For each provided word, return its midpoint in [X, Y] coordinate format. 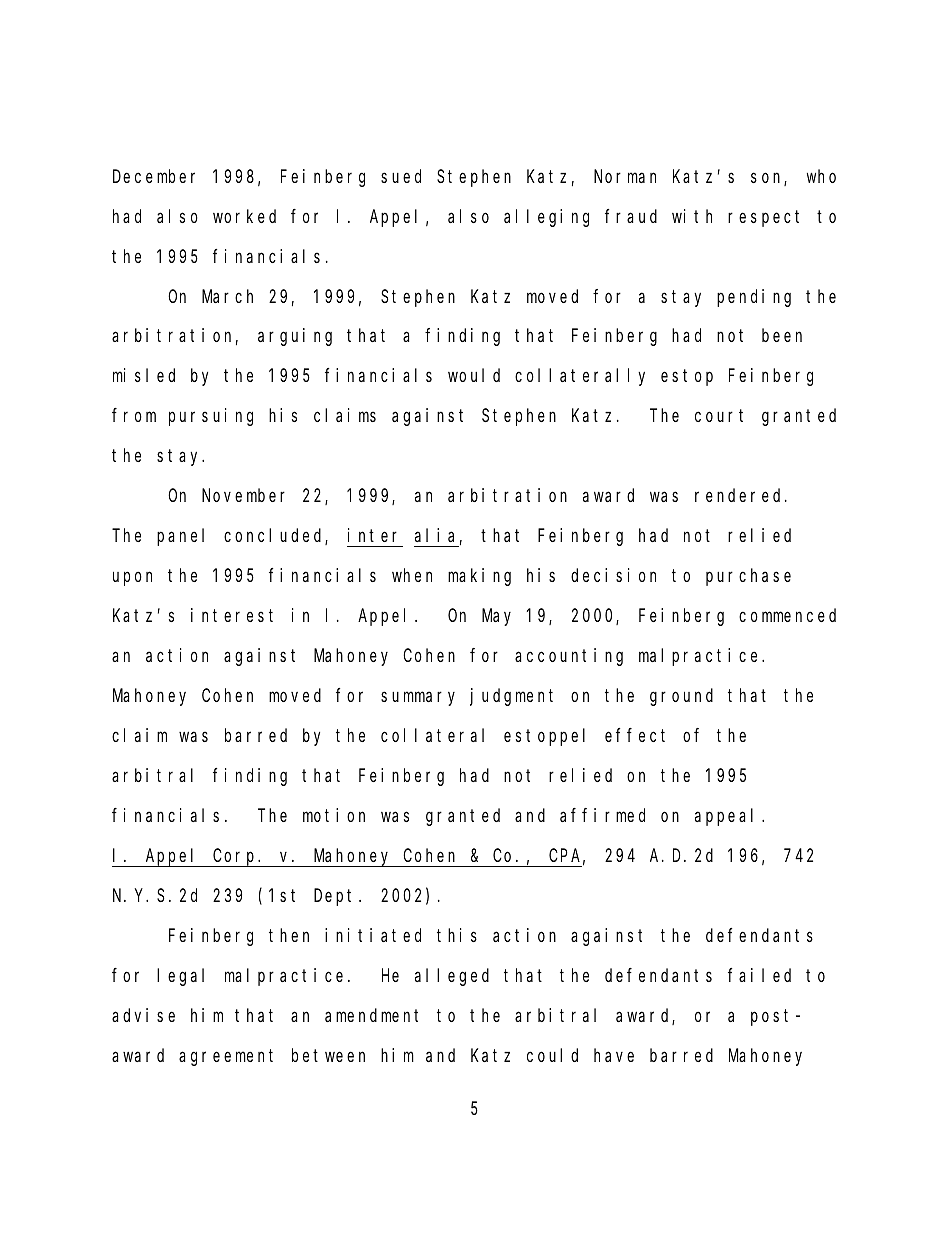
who [821, 176]
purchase [748, 577]
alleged [452, 977]
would [474, 375]
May [496, 618]
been [782, 335]
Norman [625, 176]
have [614, 1055]
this [457, 935]
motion [334, 815]
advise [143, 1015]
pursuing [211, 417]
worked [244, 216]
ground [681, 697]
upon [132, 579]
